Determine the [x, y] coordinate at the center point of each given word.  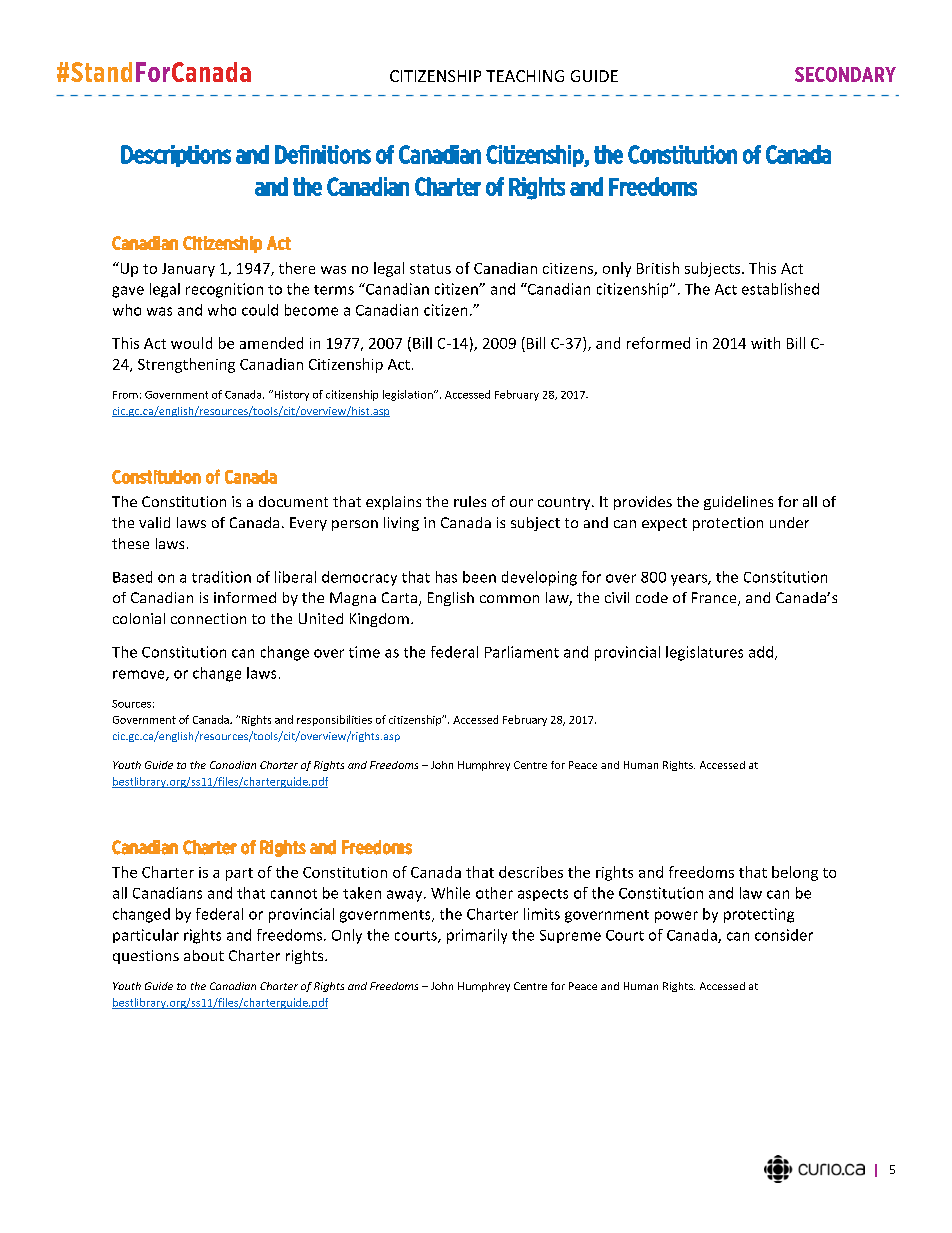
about [204, 955]
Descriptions [176, 156]
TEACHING [525, 76]
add [761, 652]
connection [208, 618]
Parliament [522, 652]
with [765, 343]
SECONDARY [845, 74]
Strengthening [186, 365]
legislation [409, 395]
